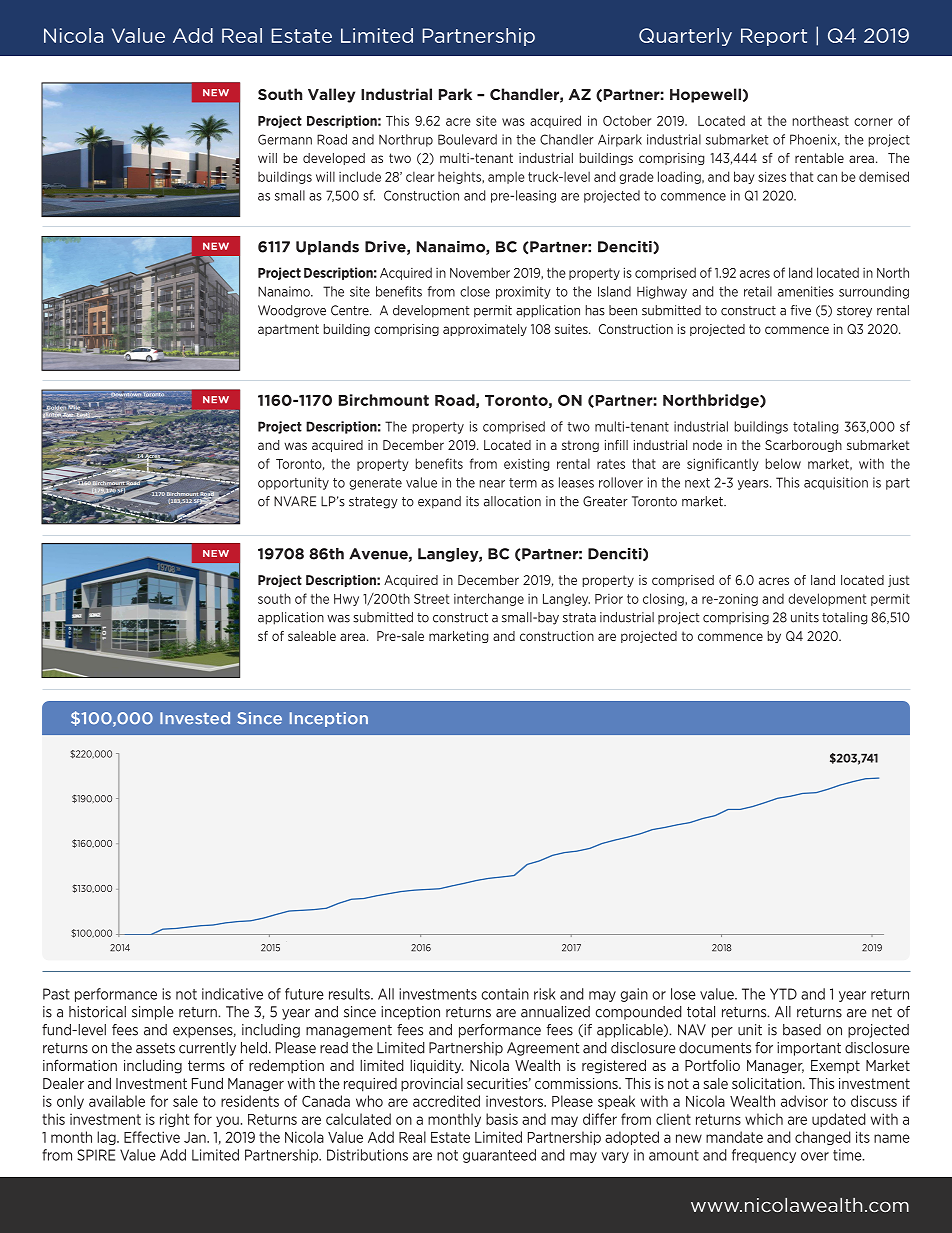 The height and width of the page is (1233, 952). Describe the element at coordinates (232, 994) in the page. I see `indicative` at that location.
